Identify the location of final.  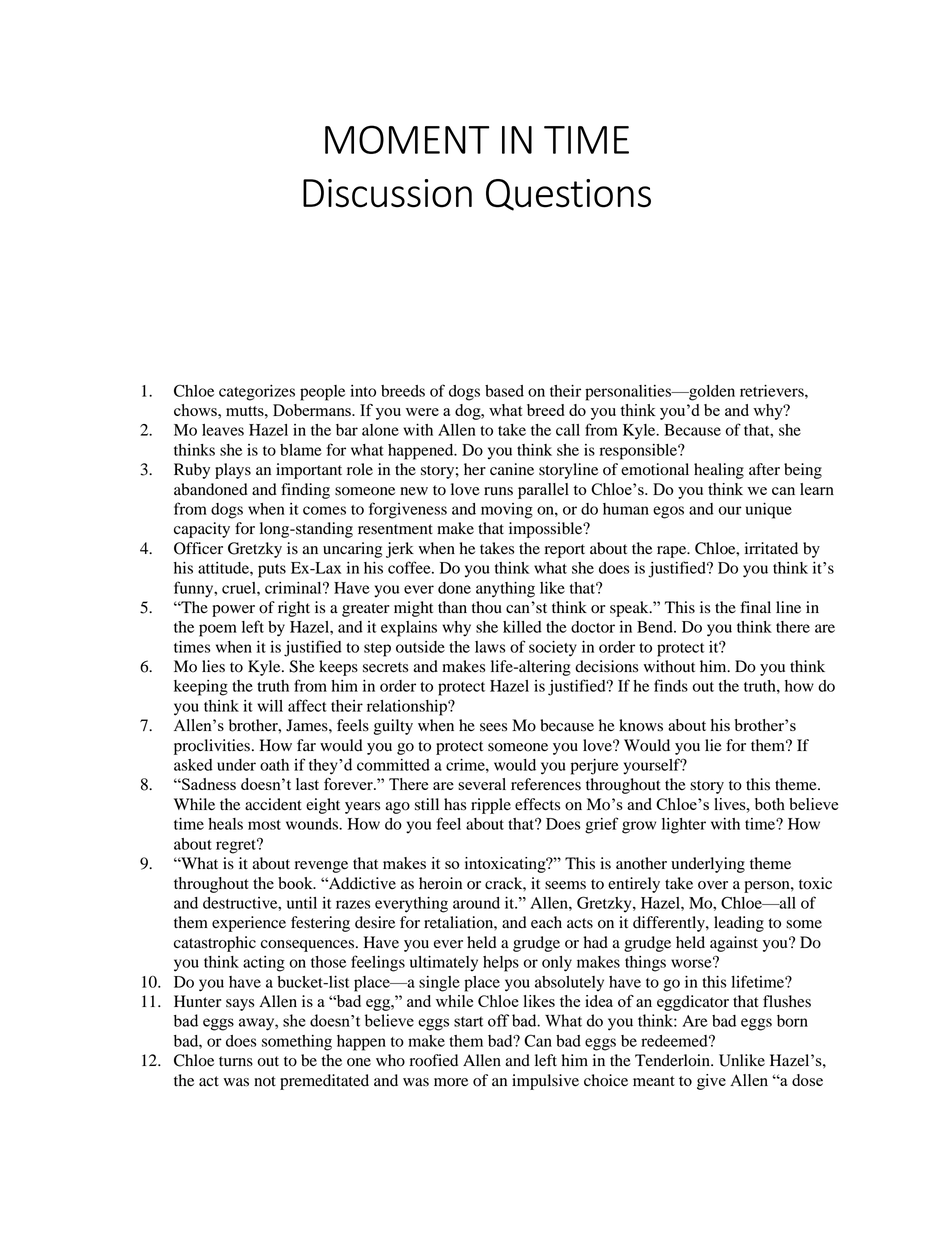
(755, 607).
